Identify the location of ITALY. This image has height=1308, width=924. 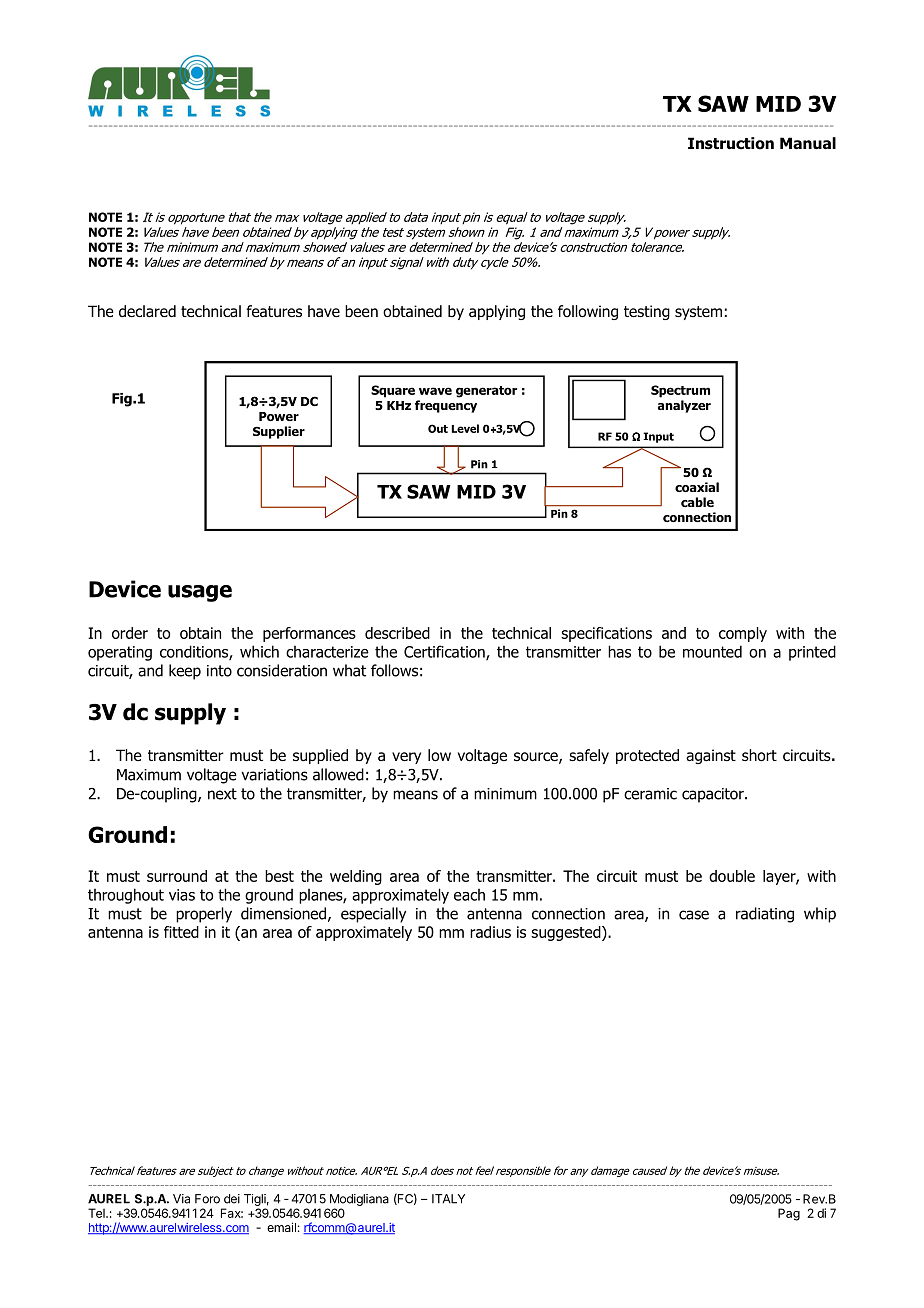
(448, 1199).
